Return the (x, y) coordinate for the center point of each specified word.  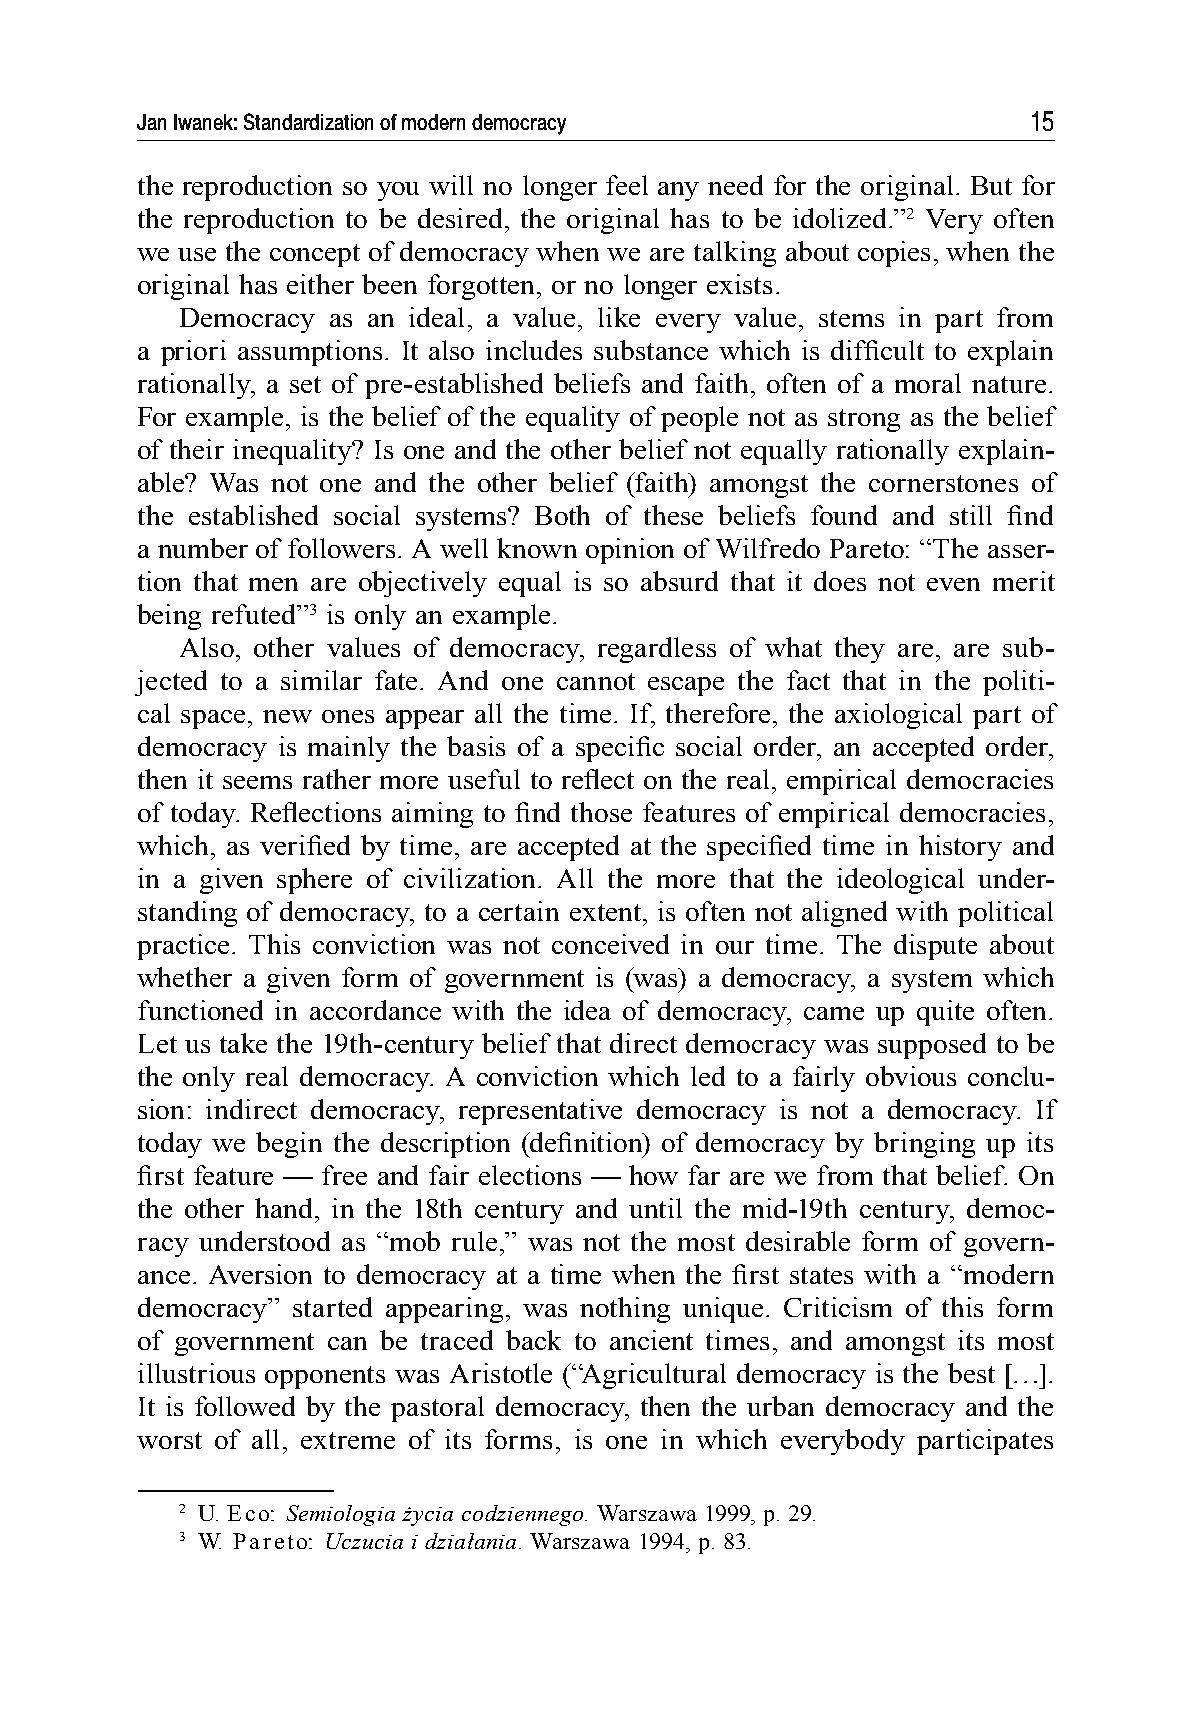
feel (627, 185)
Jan (151, 122)
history (960, 848)
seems (257, 782)
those (601, 812)
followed (245, 1406)
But (991, 185)
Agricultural (652, 1376)
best (971, 1373)
